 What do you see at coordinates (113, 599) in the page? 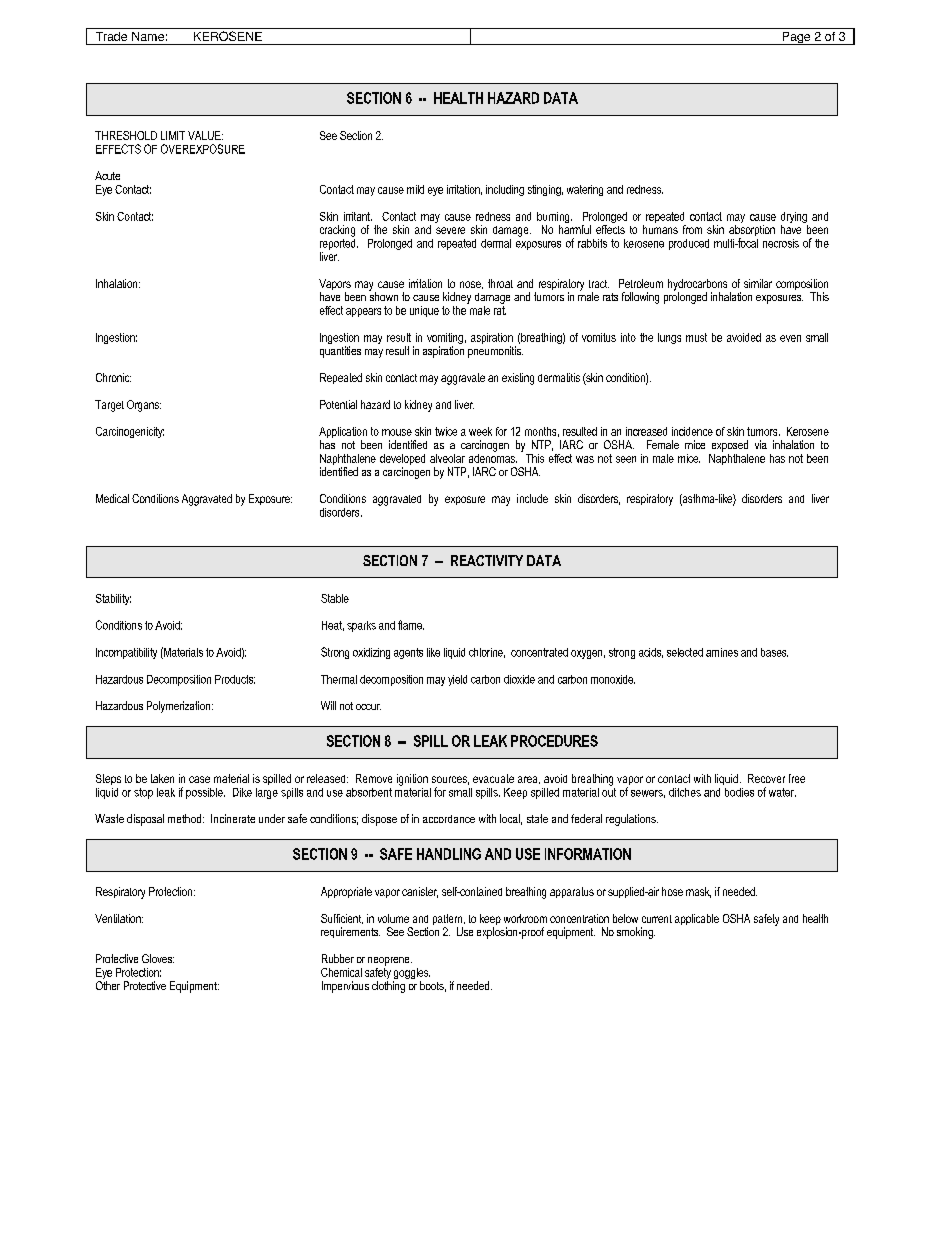
I see `Stability` at bounding box center [113, 599].
